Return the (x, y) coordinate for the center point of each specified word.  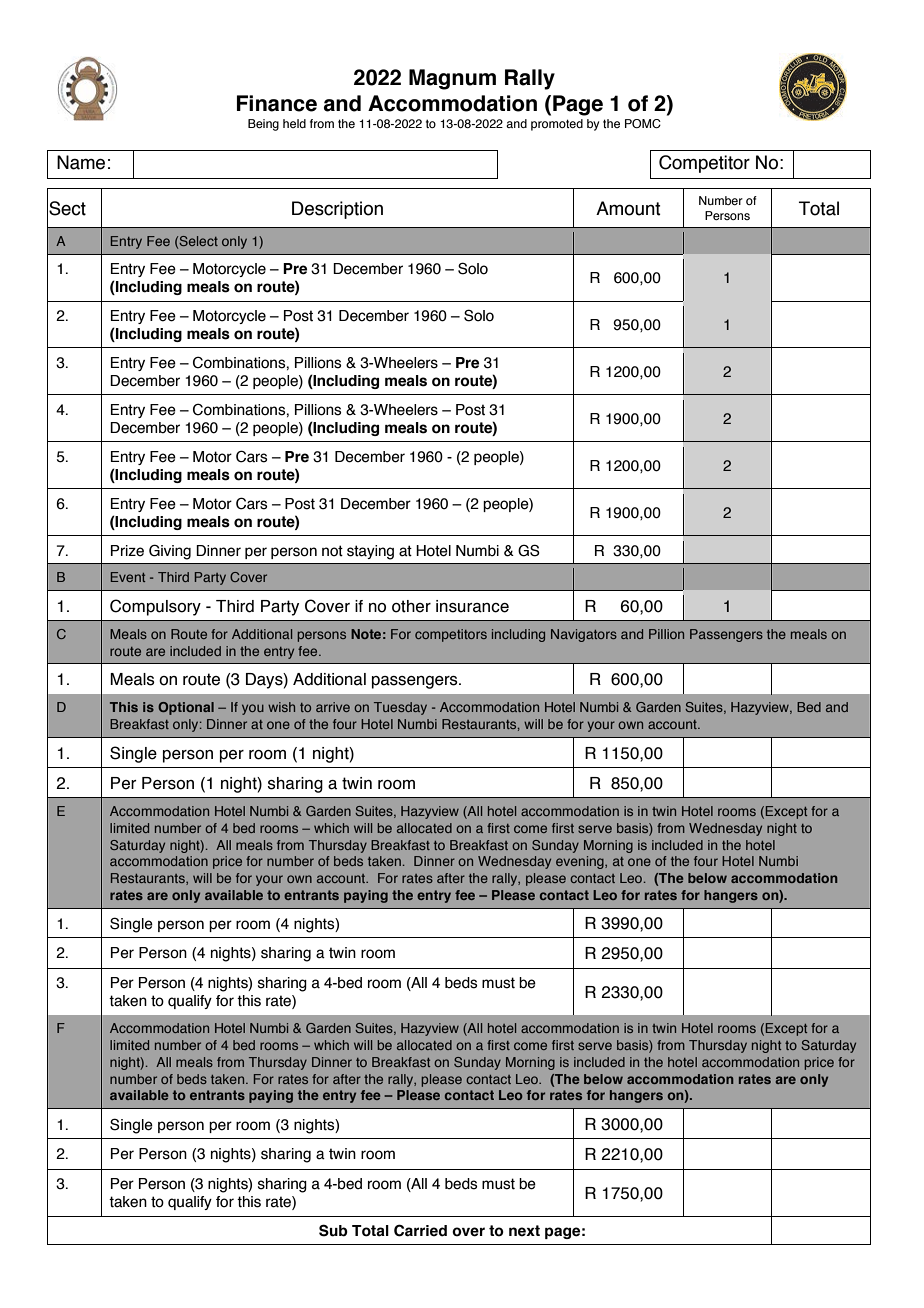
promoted (557, 125)
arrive (333, 707)
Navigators (584, 635)
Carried (420, 1230)
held (294, 123)
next (524, 1231)
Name (81, 162)
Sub (333, 1230)
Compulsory (155, 607)
